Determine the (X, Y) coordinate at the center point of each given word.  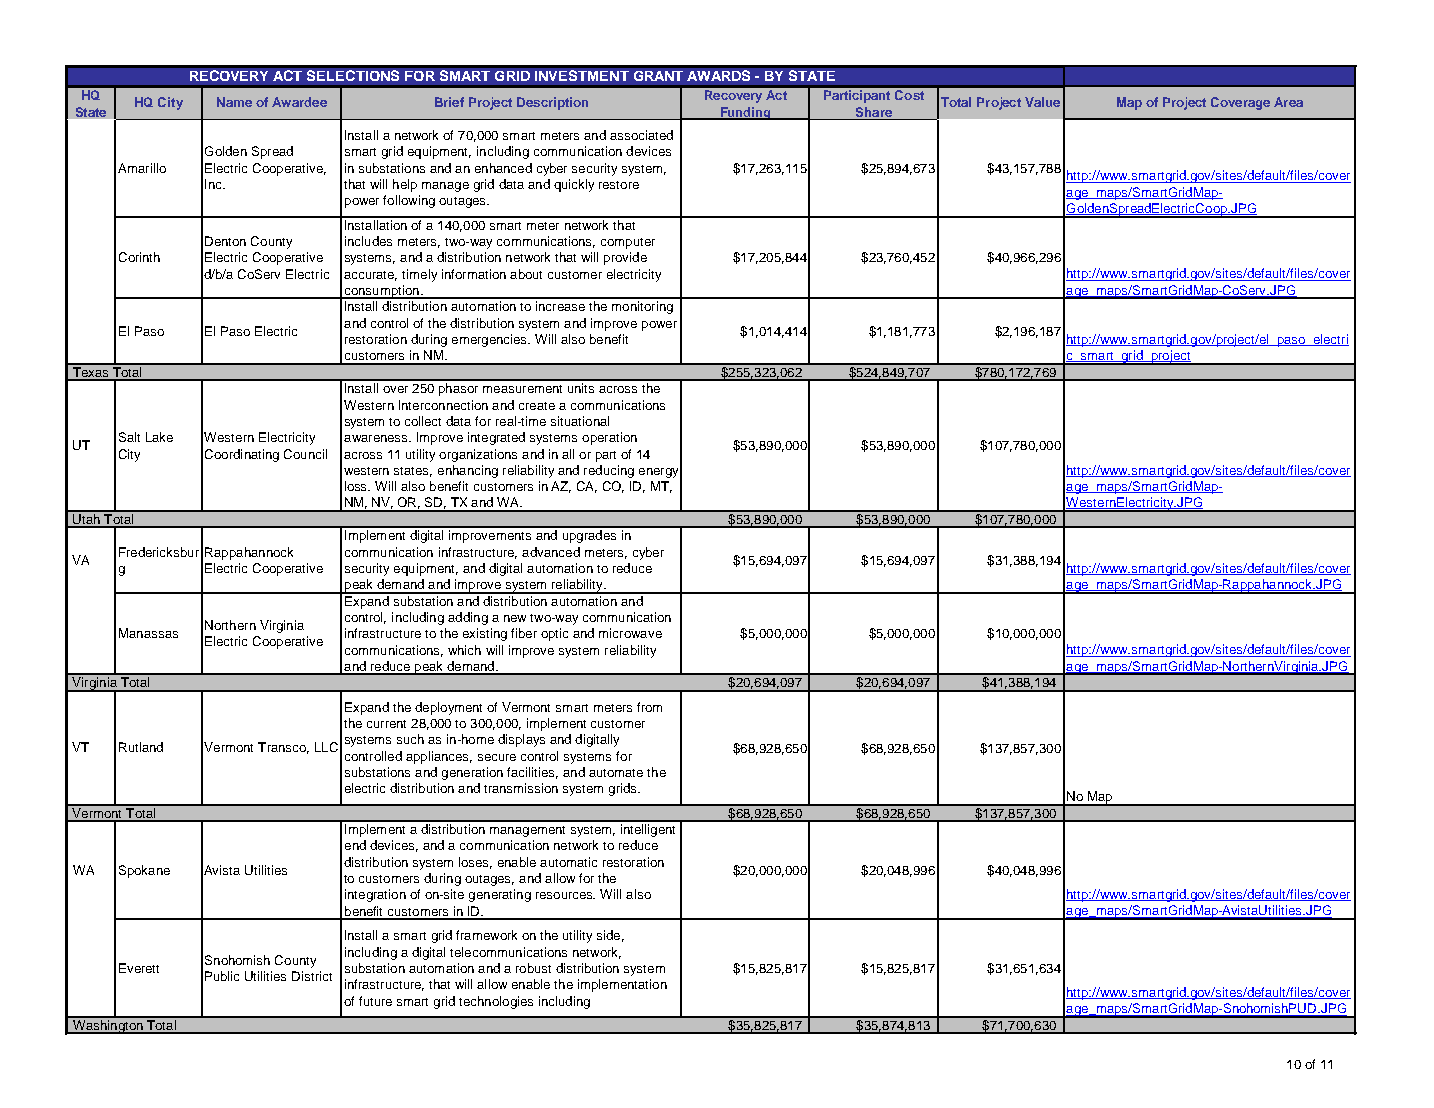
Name (234, 102)
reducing (609, 471)
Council (305, 454)
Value (1042, 102)
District (312, 976)
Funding (745, 113)
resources (565, 895)
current (386, 724)
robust (533, 968)
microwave (630, 633)
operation (609, 438)
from (649, 707)
